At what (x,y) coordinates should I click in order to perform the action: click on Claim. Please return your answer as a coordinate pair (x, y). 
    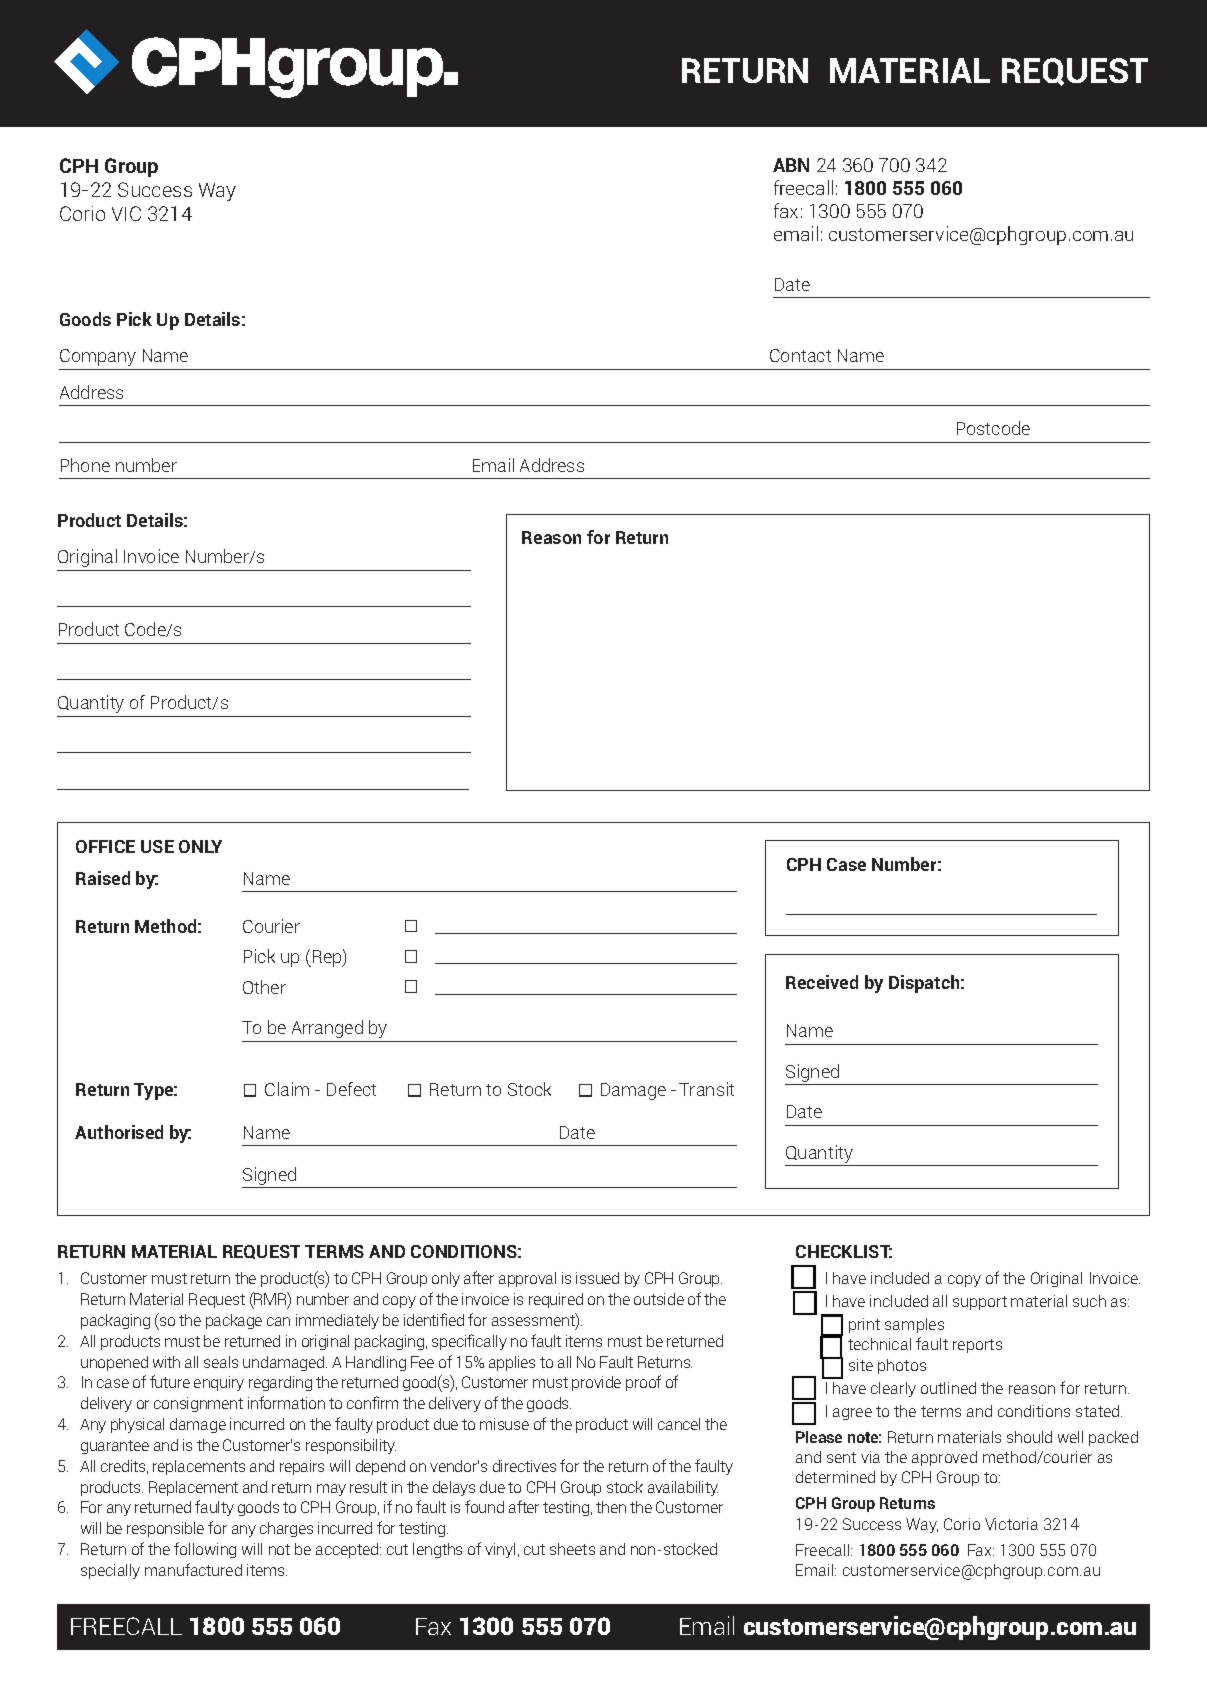
    Looking at the image, I should click on (287, 1089).
